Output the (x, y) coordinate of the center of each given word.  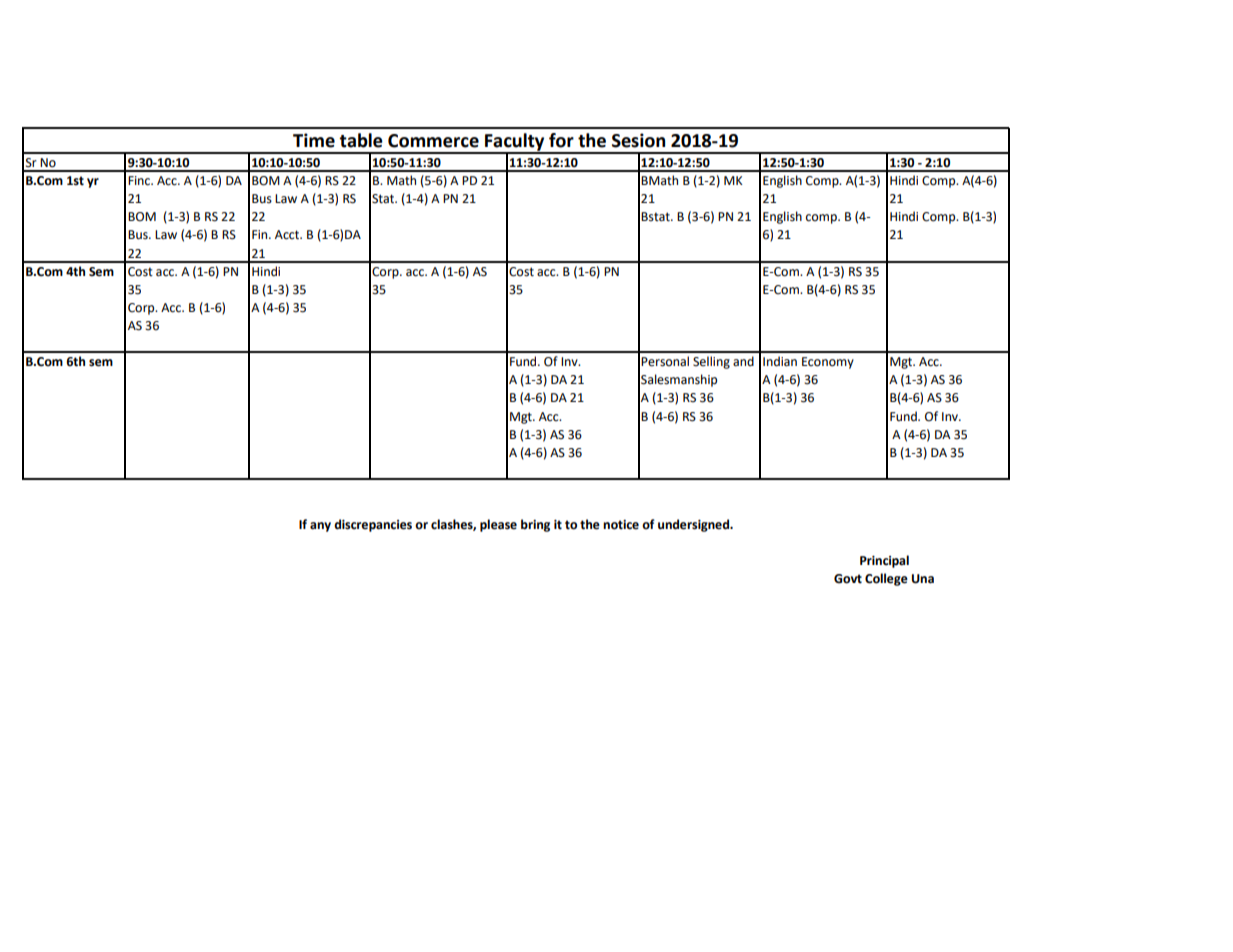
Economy (828, 363)
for (561, 140)
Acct (288, 235)
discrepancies (373, 525)
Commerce (433, 141)
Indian (780, 361)
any (320, 527)
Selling (711, 362)
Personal (665, 361)
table (361, 140)
